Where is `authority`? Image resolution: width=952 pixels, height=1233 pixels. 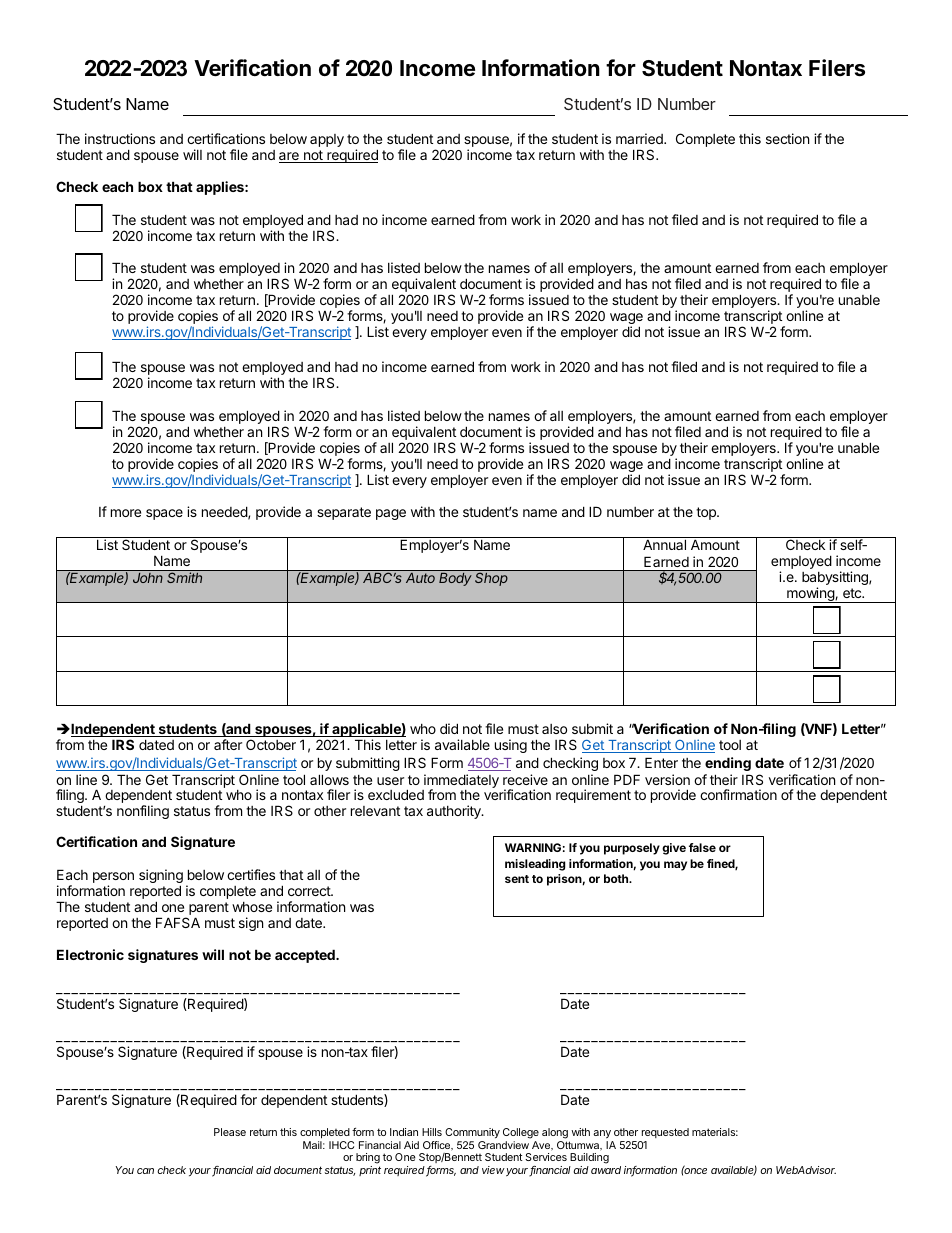
authority is located at coordinates (455, 812).
